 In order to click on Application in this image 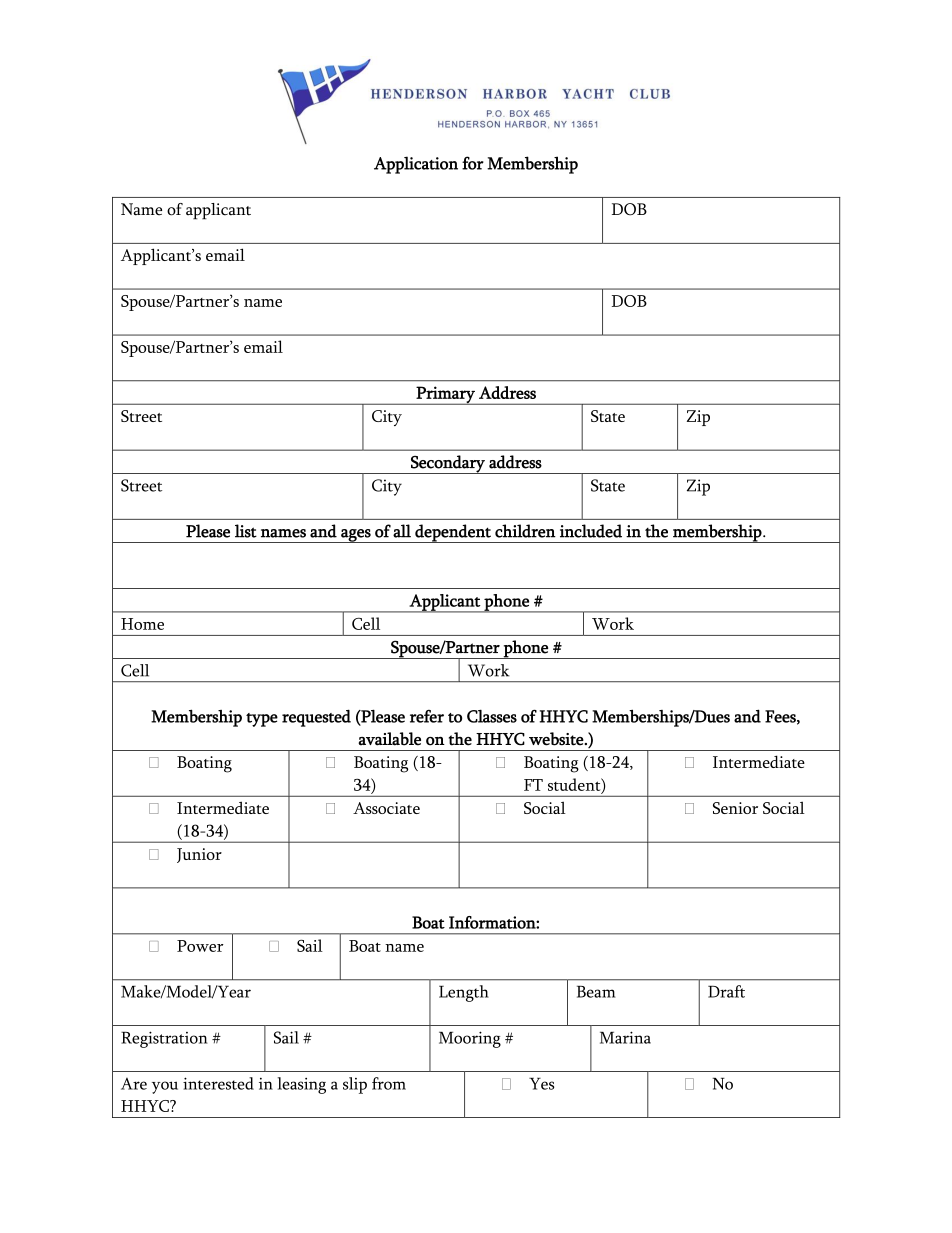, I will do `click(416, 165)`.
